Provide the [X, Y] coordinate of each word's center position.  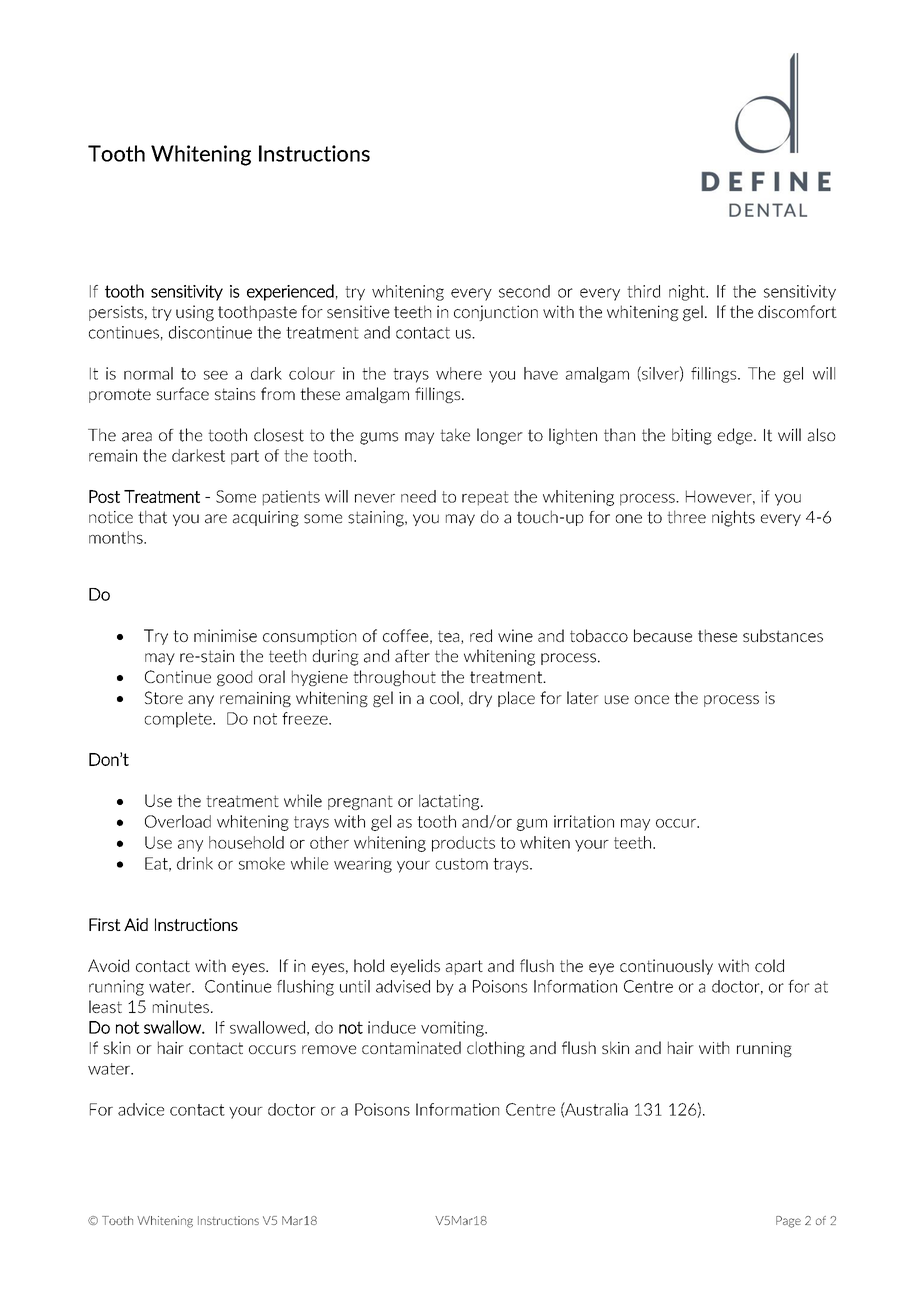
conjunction [496, 313]
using [195, 313]
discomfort [797, 311]
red [481, 635]
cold [769, 965]
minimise [225, 635]
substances [783, 635]
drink [195, 863]
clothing [496, 1049]
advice [141, 1109]
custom [462, 864]
